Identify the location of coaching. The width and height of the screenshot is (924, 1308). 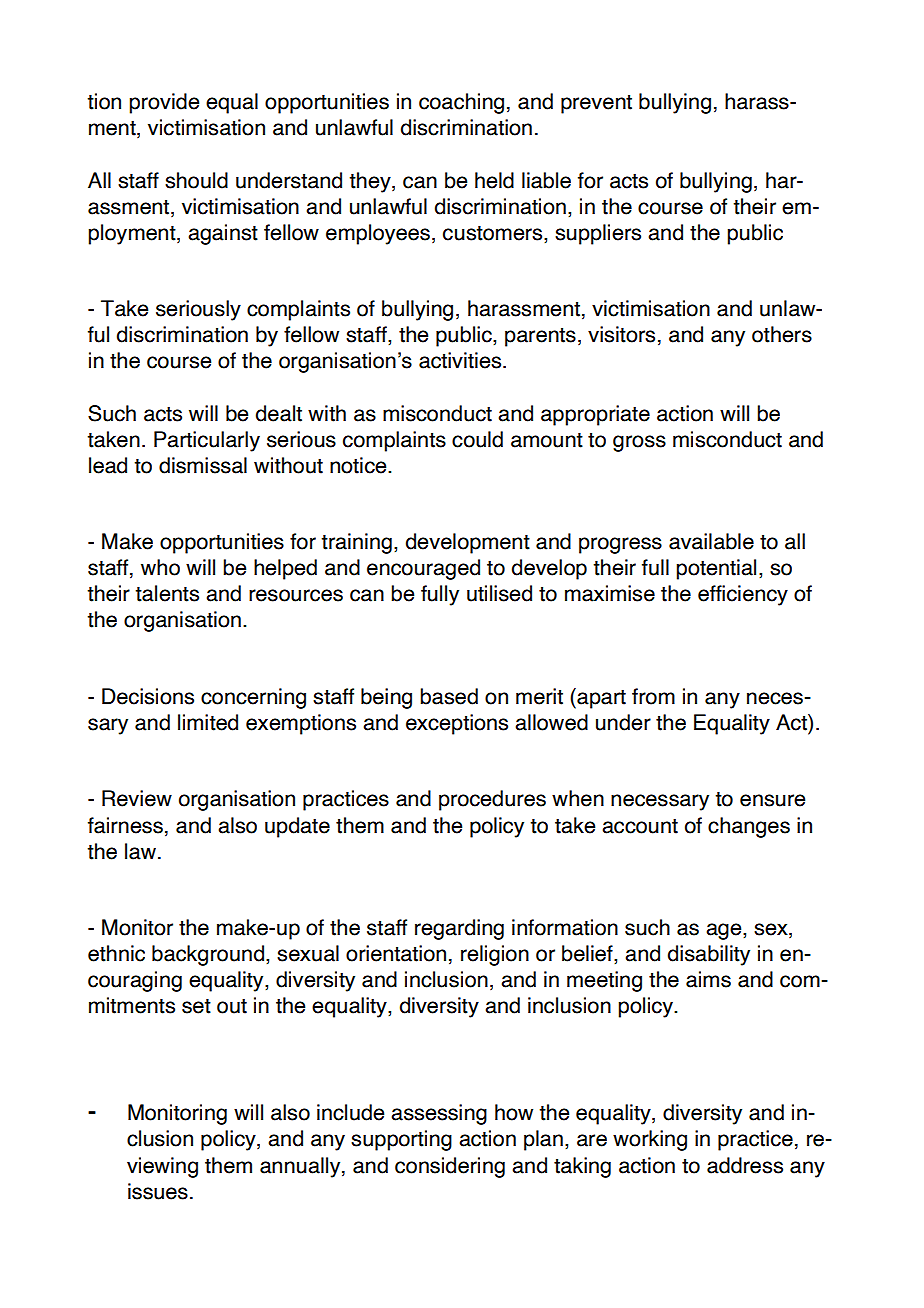
(461, 103).
